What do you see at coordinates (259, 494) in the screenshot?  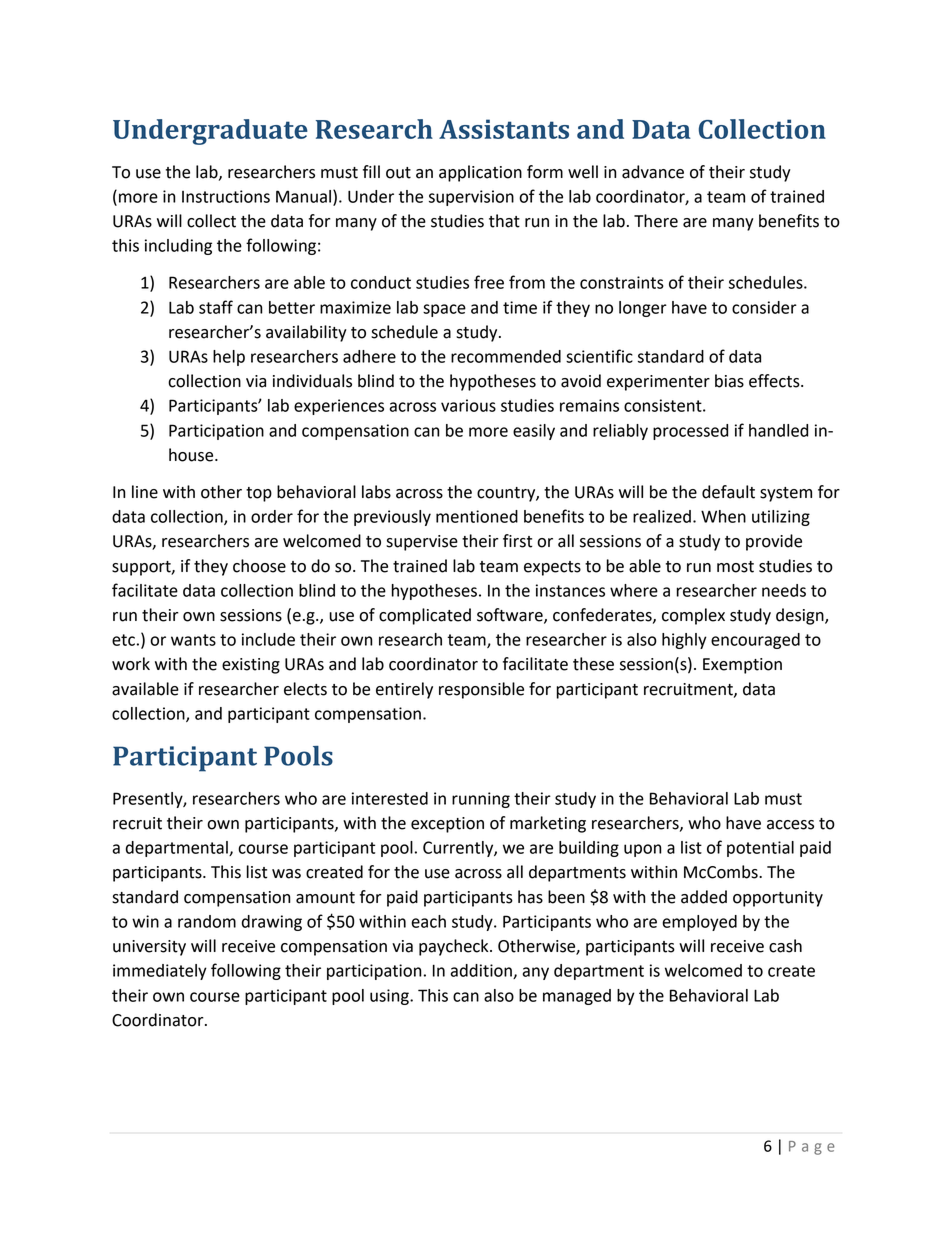 I see `top` at bounding box center [259, 494].
